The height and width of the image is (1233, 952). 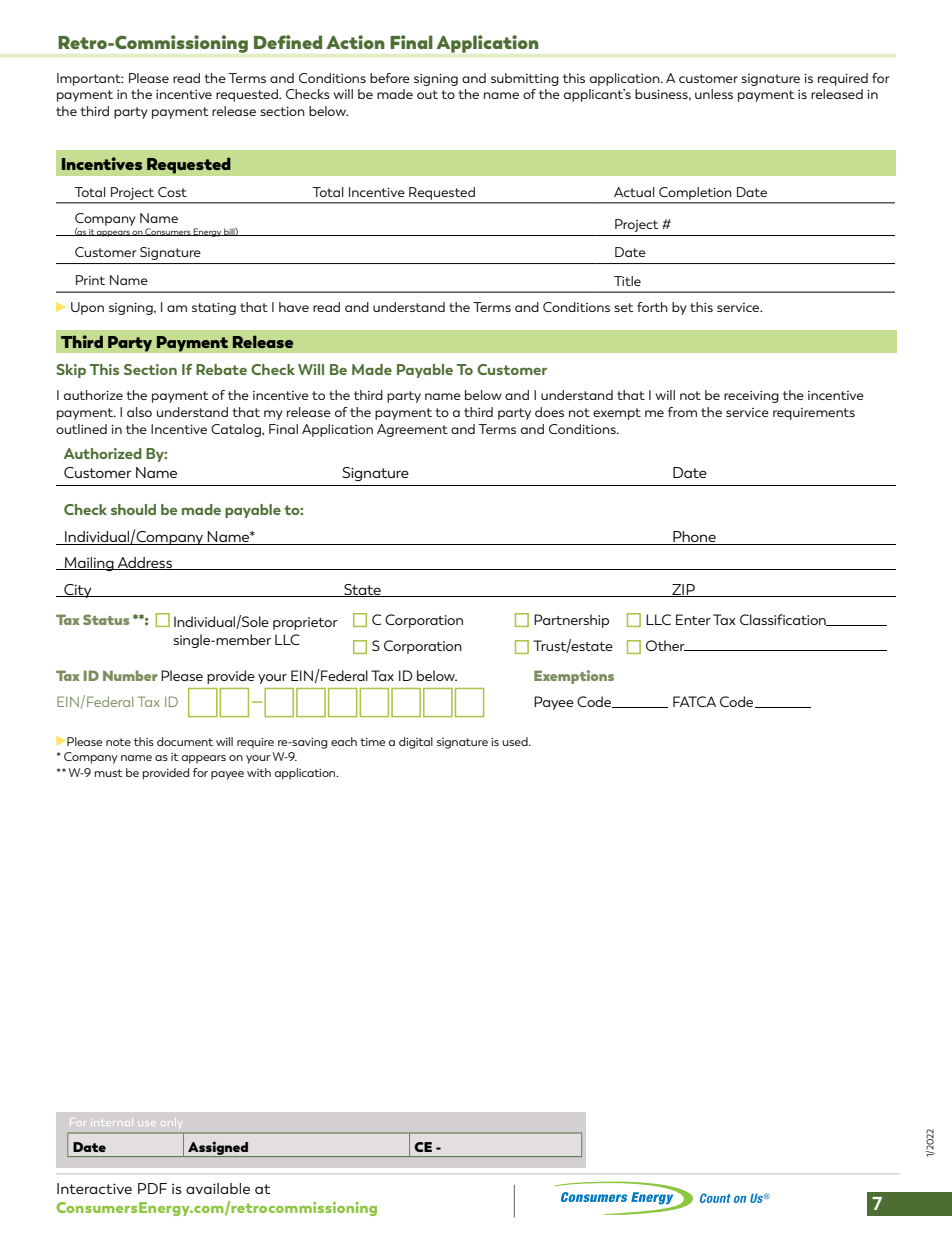 I want to click on unless, so click(x=714, y=94).
